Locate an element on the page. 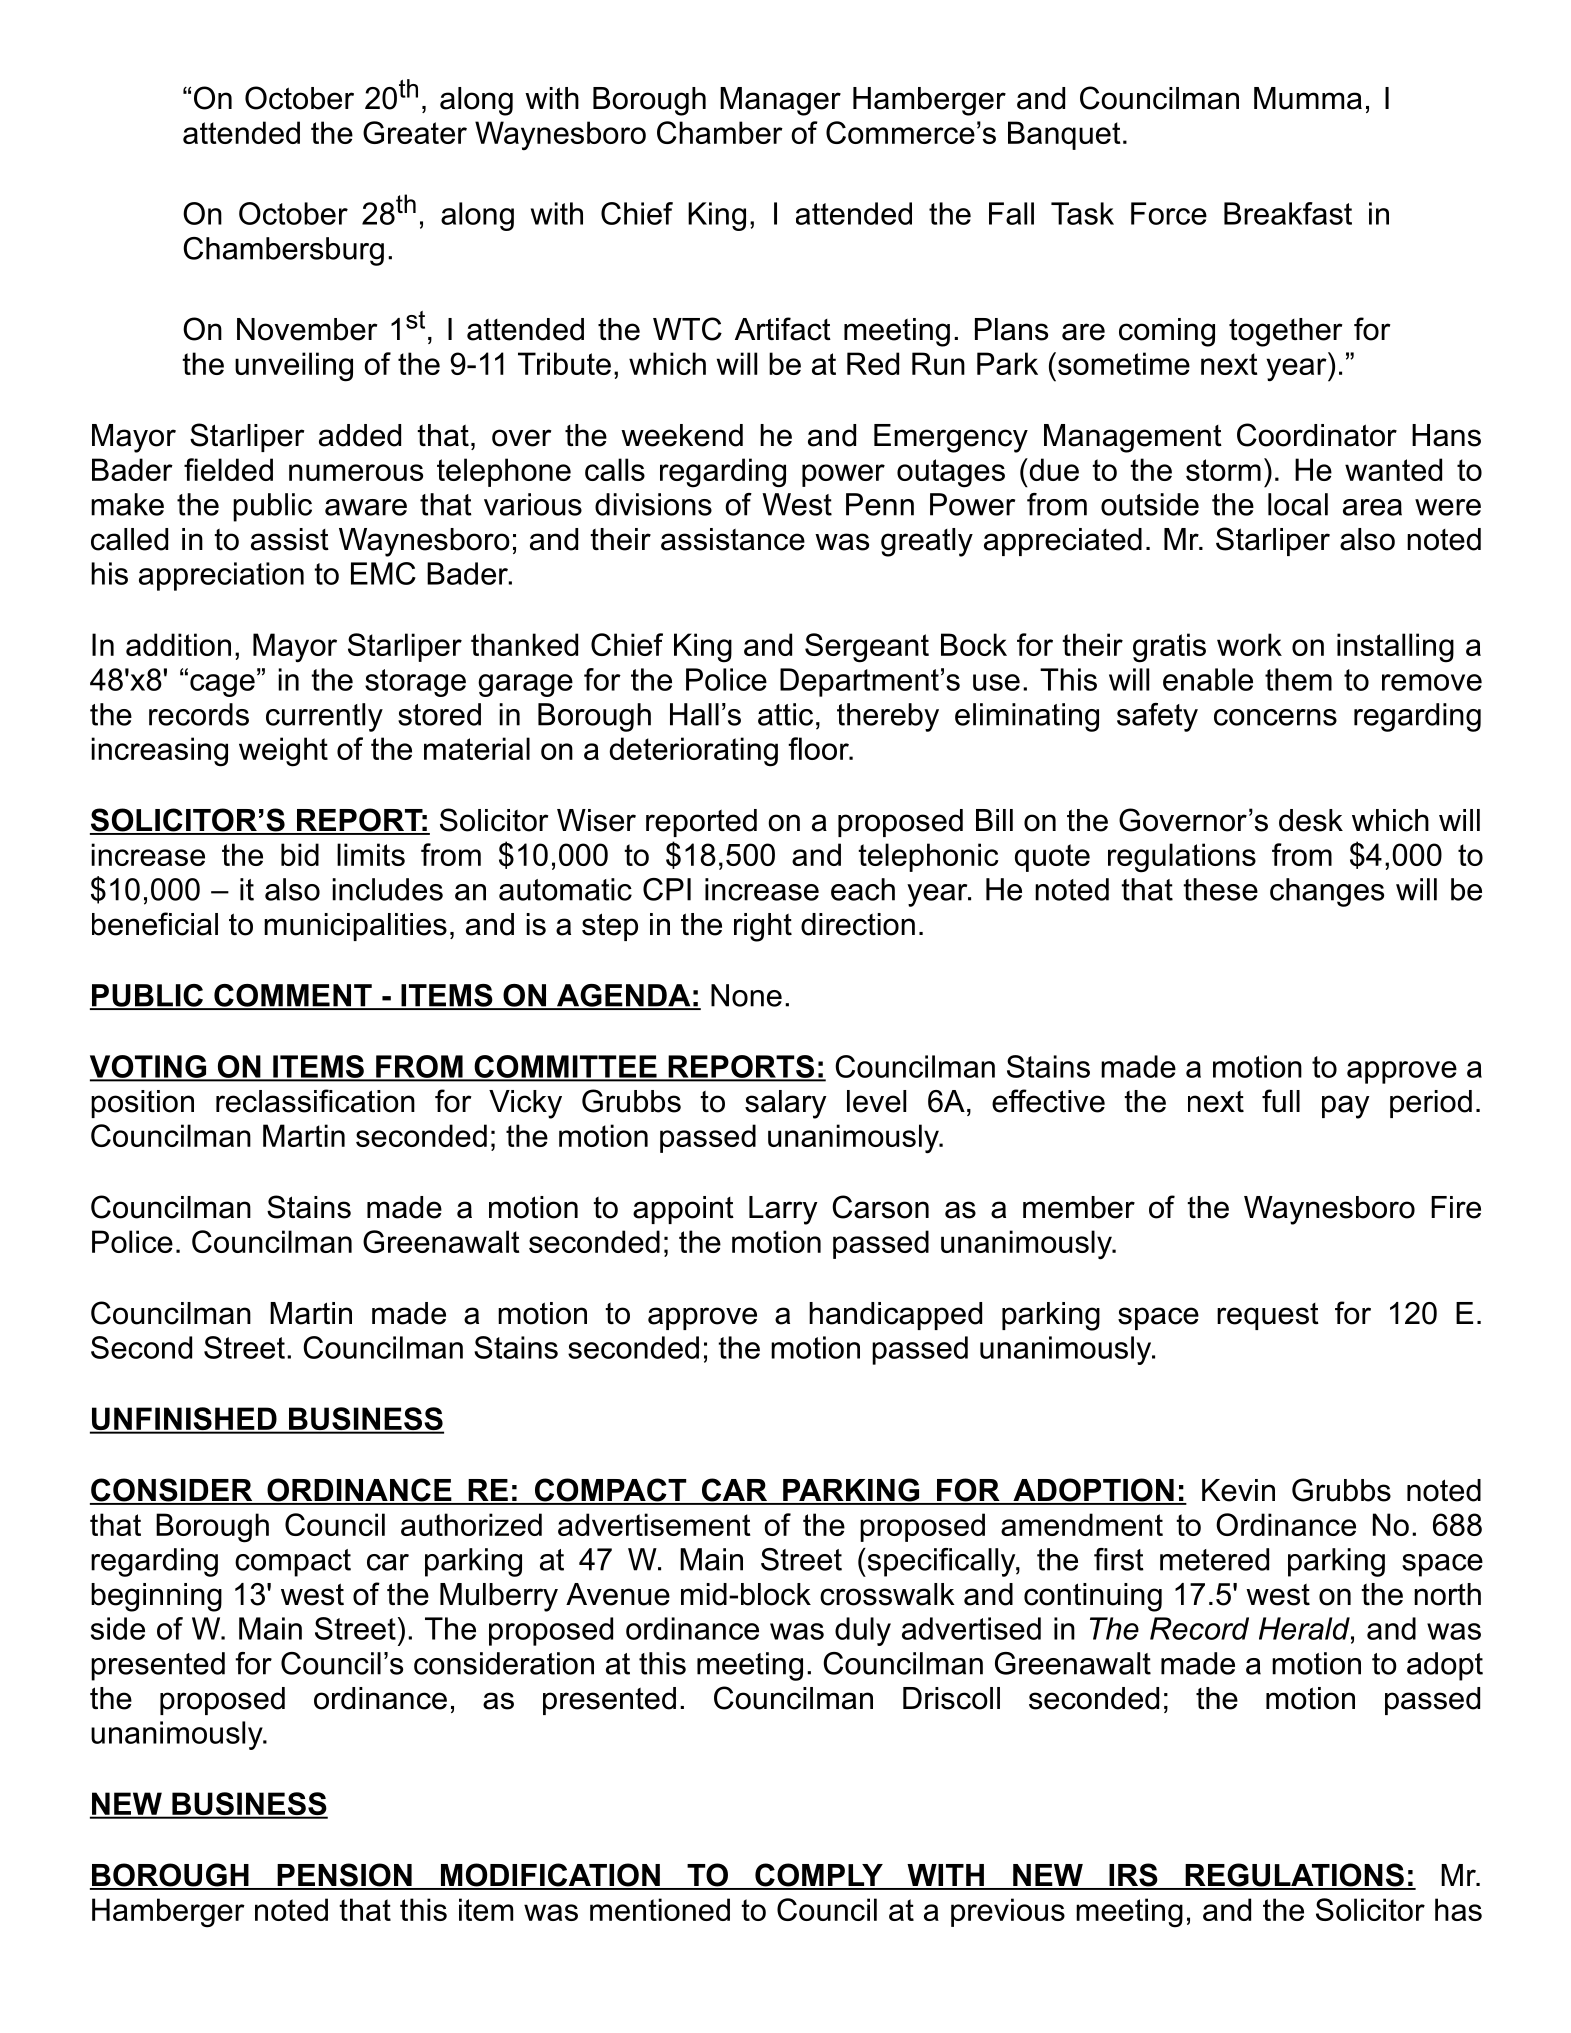 The image size is (1571, 2033). Manager is located at coordinates (780, 101).
